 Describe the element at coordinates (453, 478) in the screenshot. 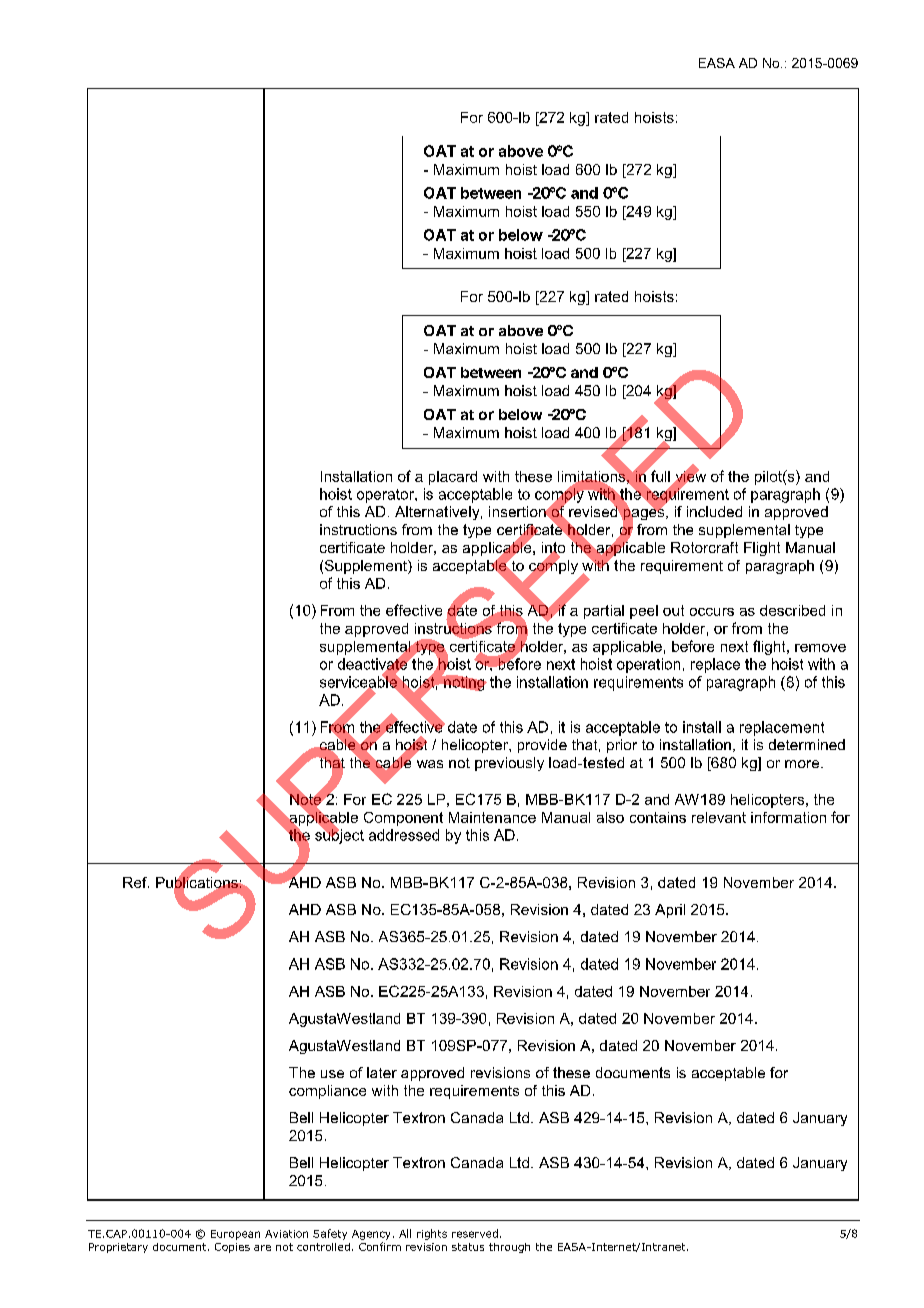

I see `placard` at that location.
